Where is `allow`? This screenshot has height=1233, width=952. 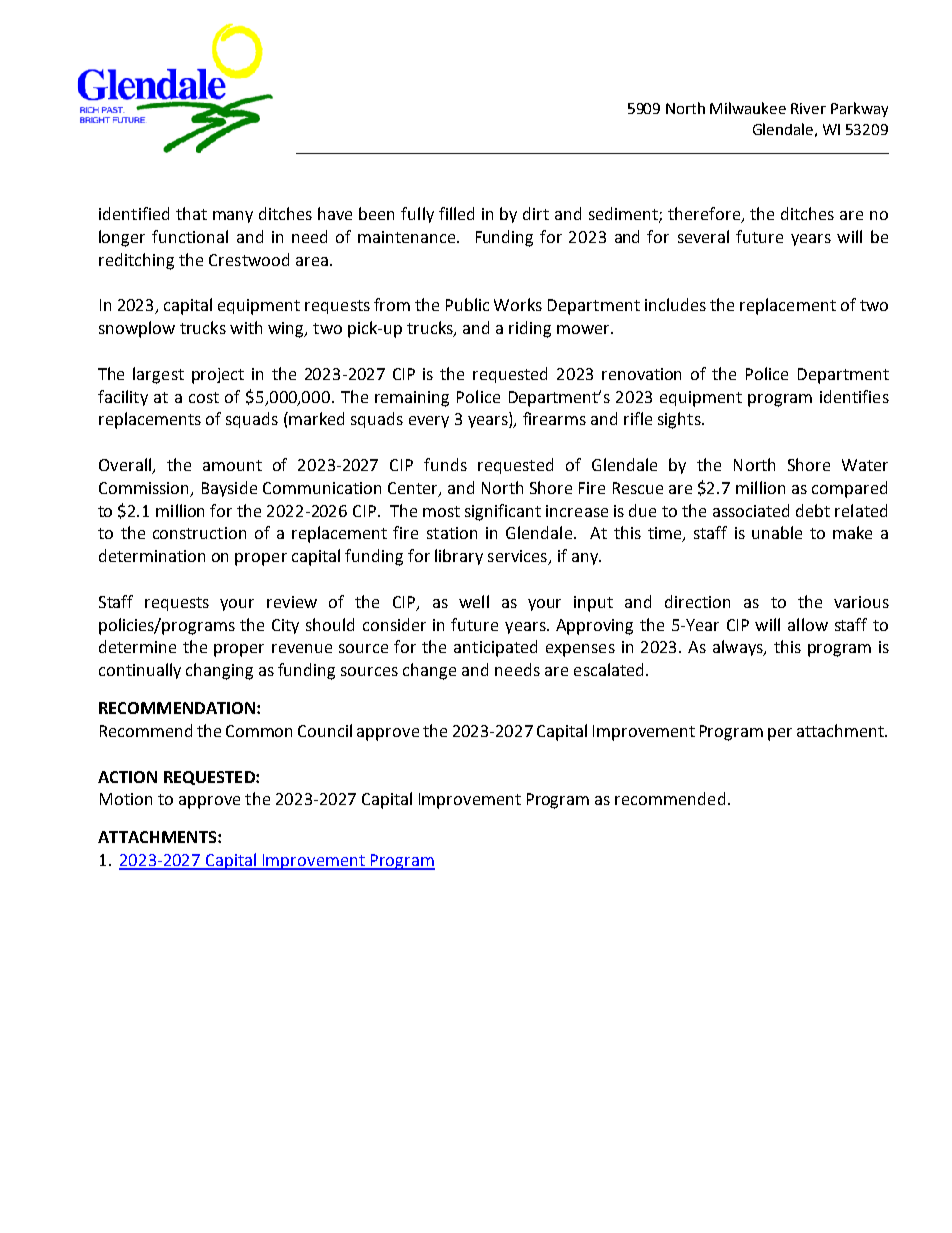 allow is located at coordinates (808, 624).
